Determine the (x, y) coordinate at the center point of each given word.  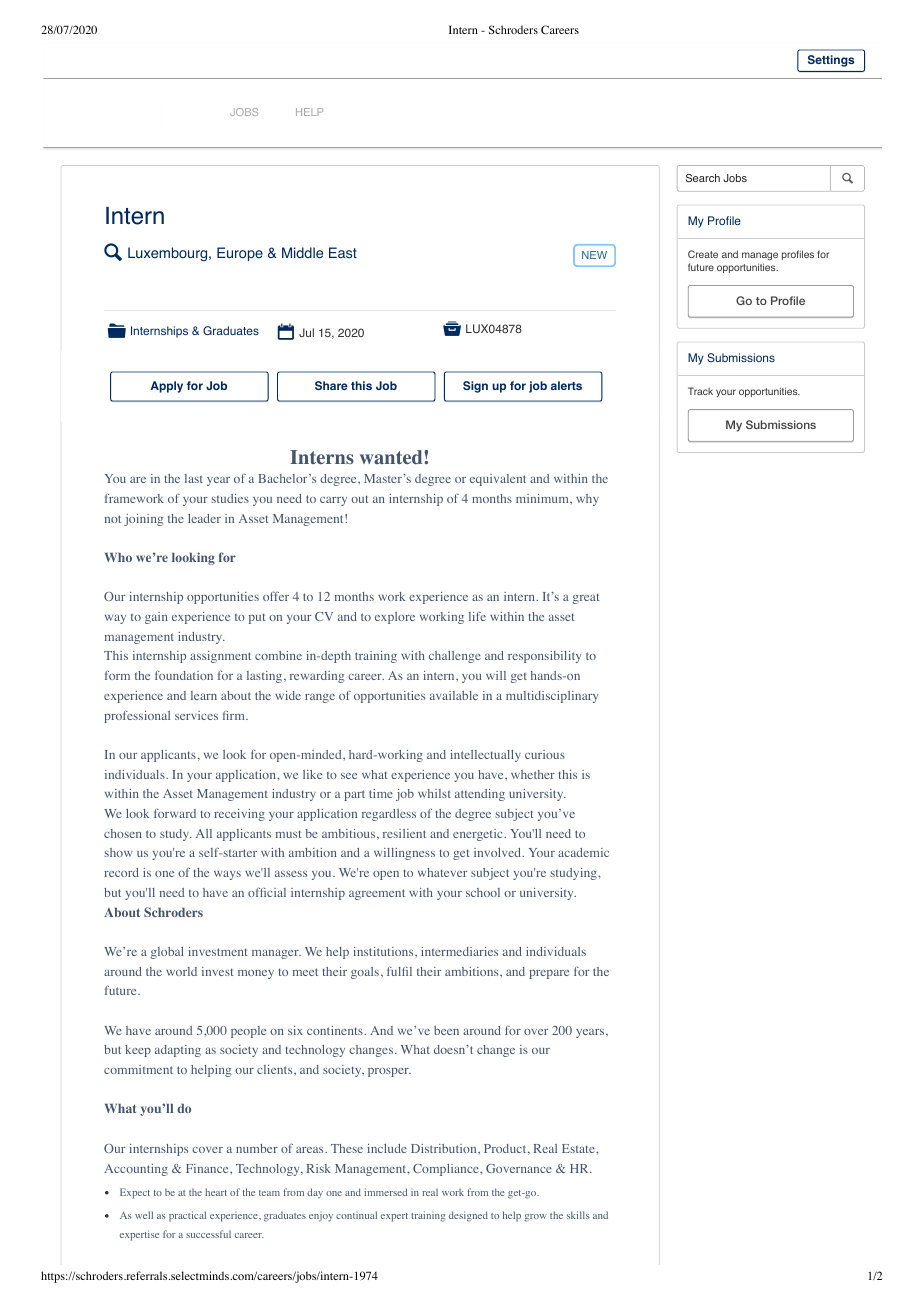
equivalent (498, 480)
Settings (831, 61)
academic (583, 852)
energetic (479, 835)
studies (230, 498)
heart (216, 1192)
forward (175, 813)
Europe (240, 254)
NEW (594, 255)
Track (700, 391)
